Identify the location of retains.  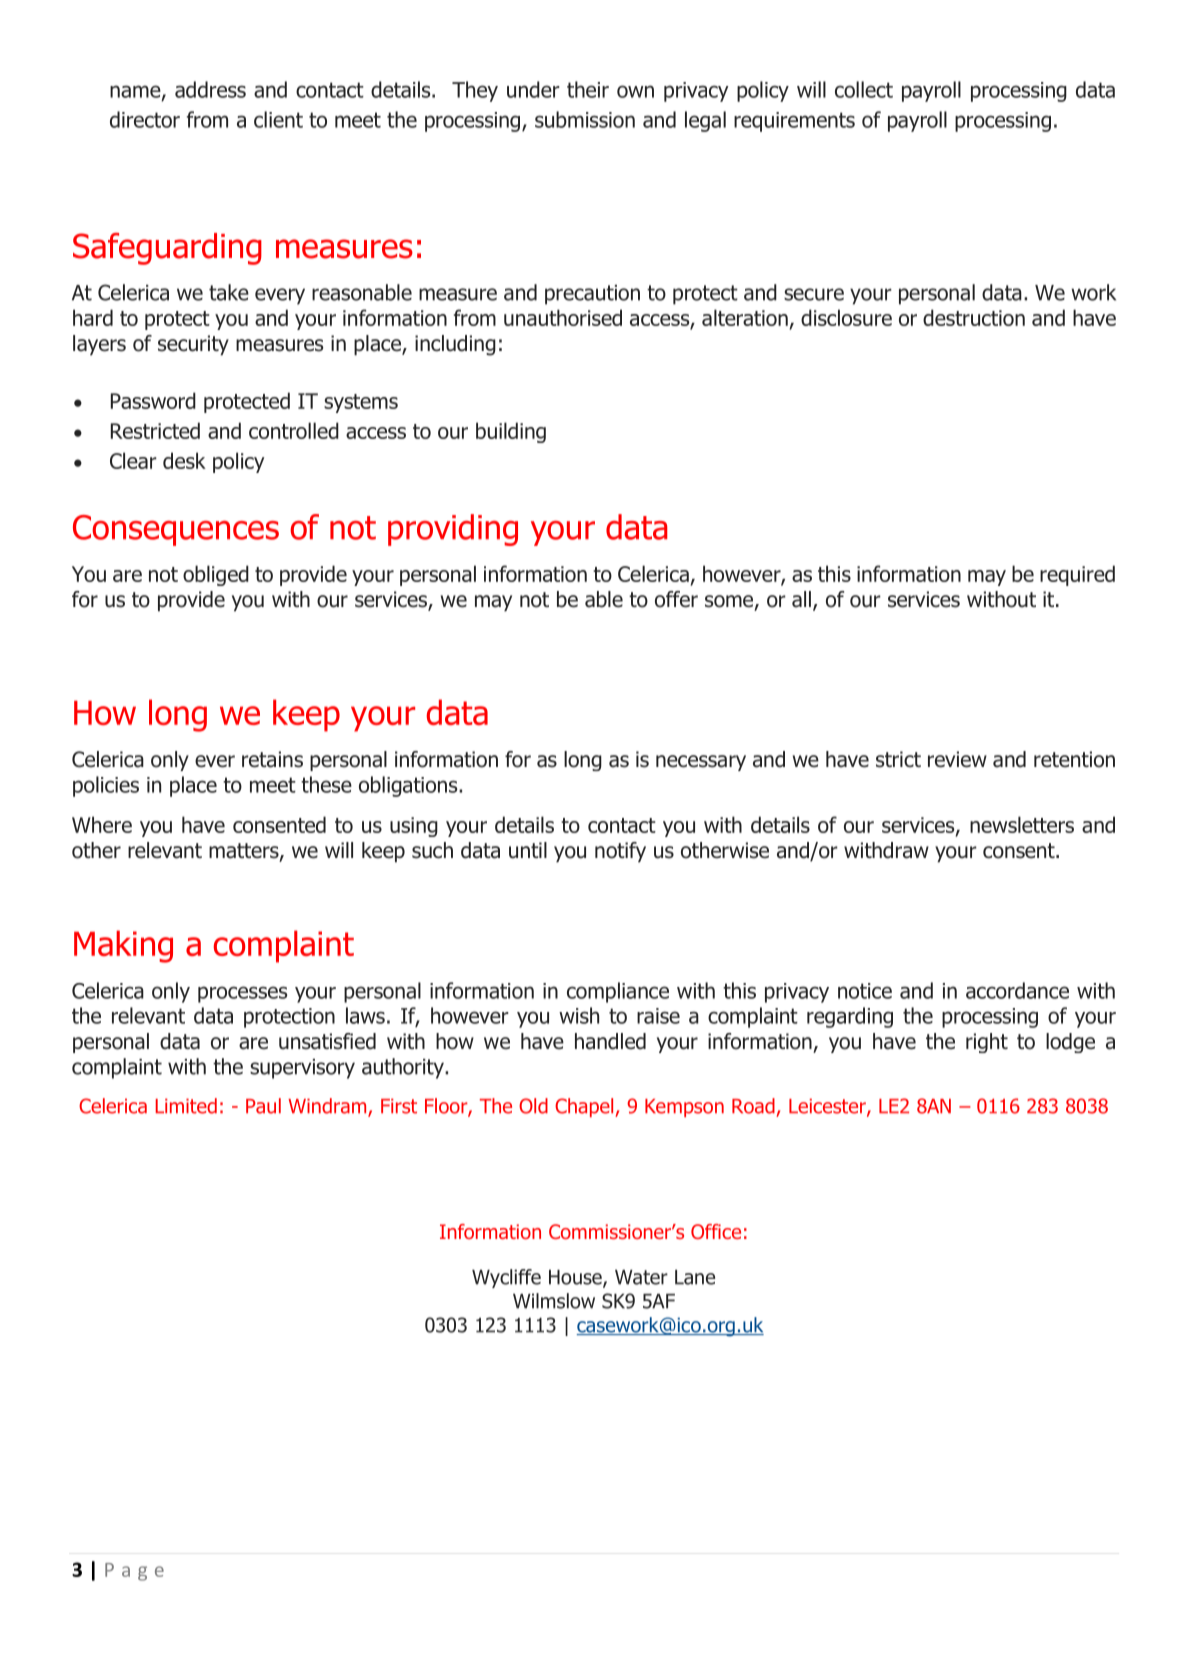
(272, 759).
